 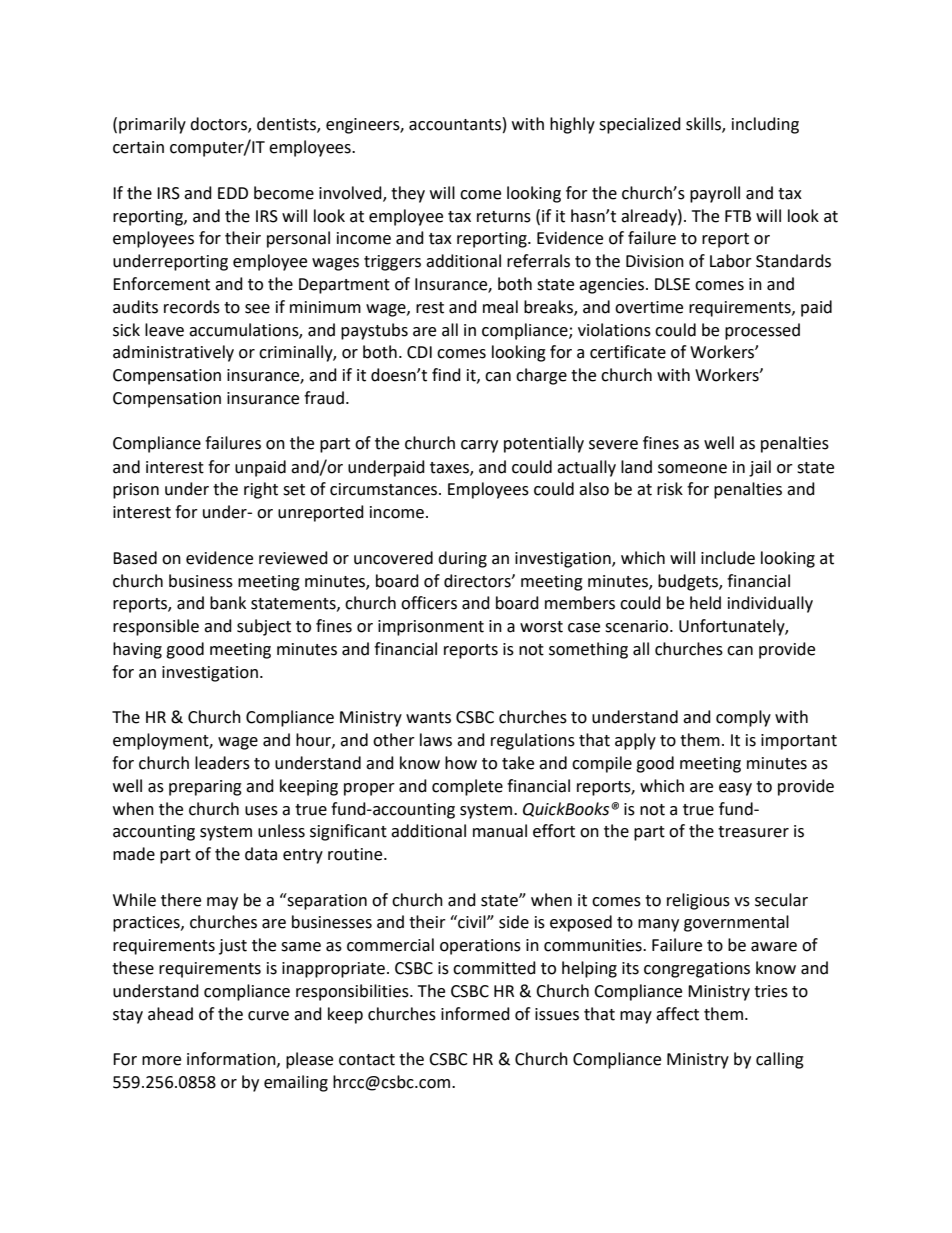 I want to click on preparing, so click(x=205, y=788).
